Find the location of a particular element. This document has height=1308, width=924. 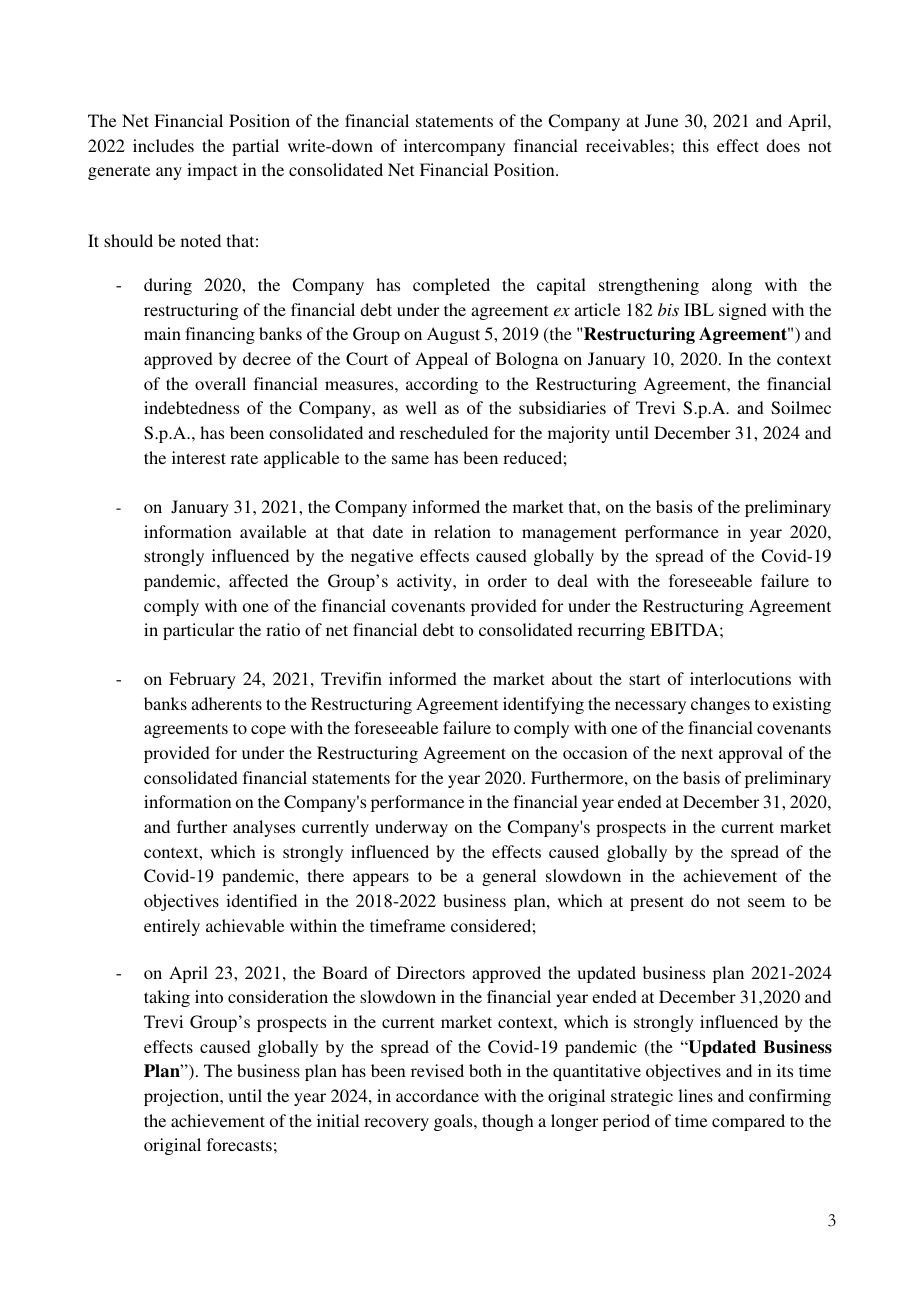

this is located at coordinates (696, 145).
